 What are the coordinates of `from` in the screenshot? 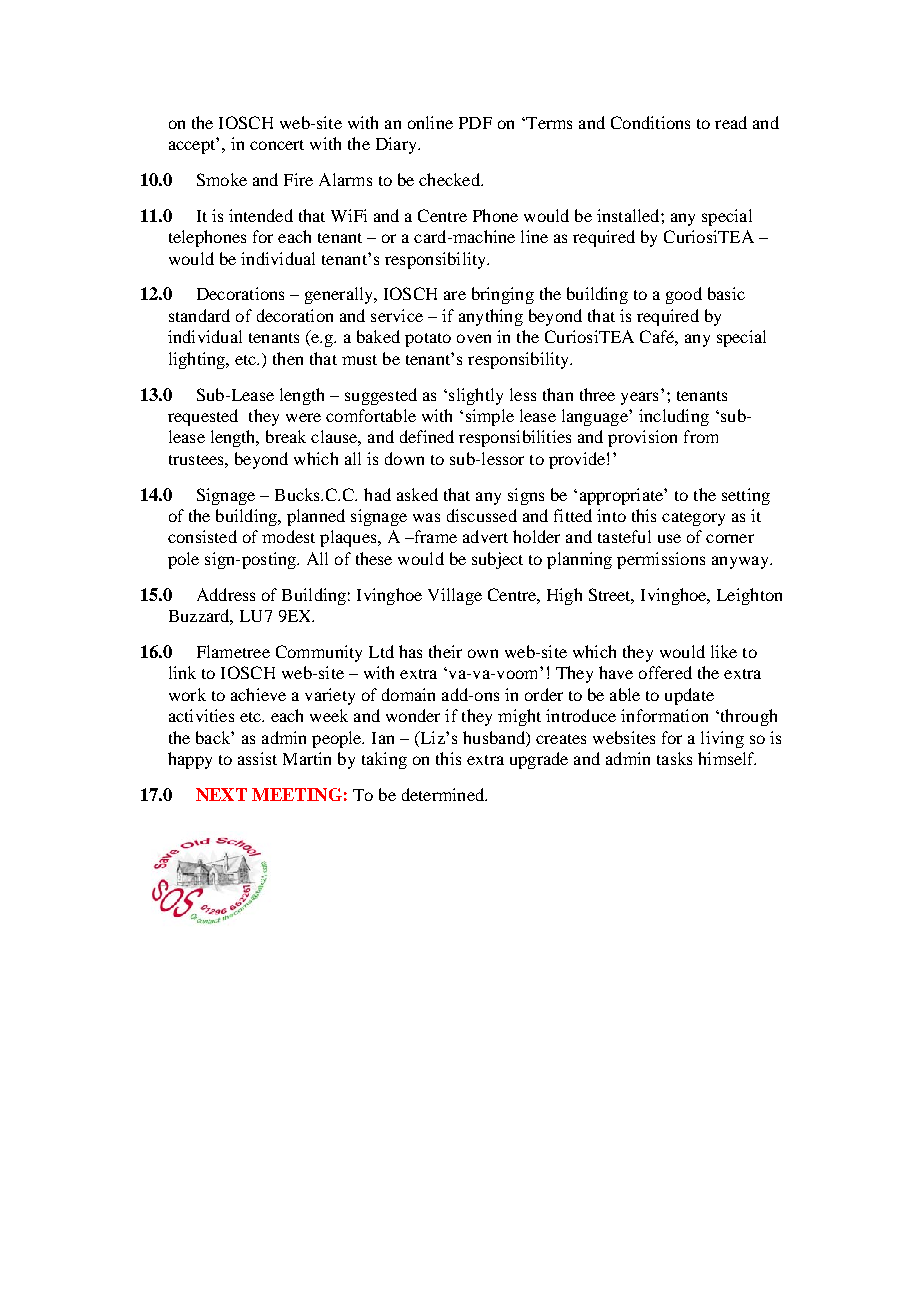 It's located at (701, 436).
